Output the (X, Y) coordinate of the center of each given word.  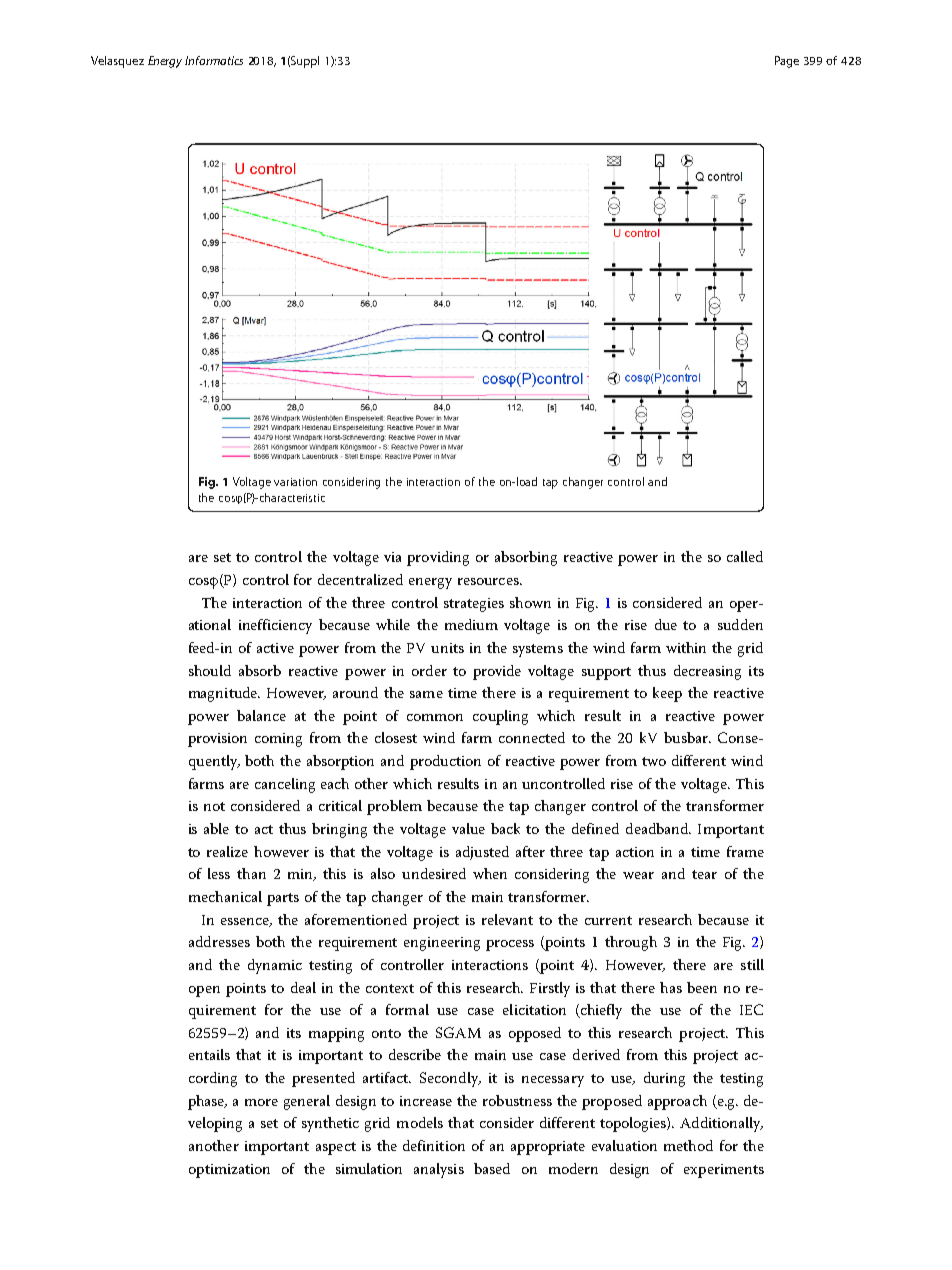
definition (434, 1145)
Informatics (214, 60)
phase (207, 1102)
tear (704, 874)
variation (295, 482)
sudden (740, 624)
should (210, 670)
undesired (434, 873)
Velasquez (117, 62)
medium (471, 624)
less (219, 873)
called (745, 556)
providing (438, 558)
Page (787, 62)
